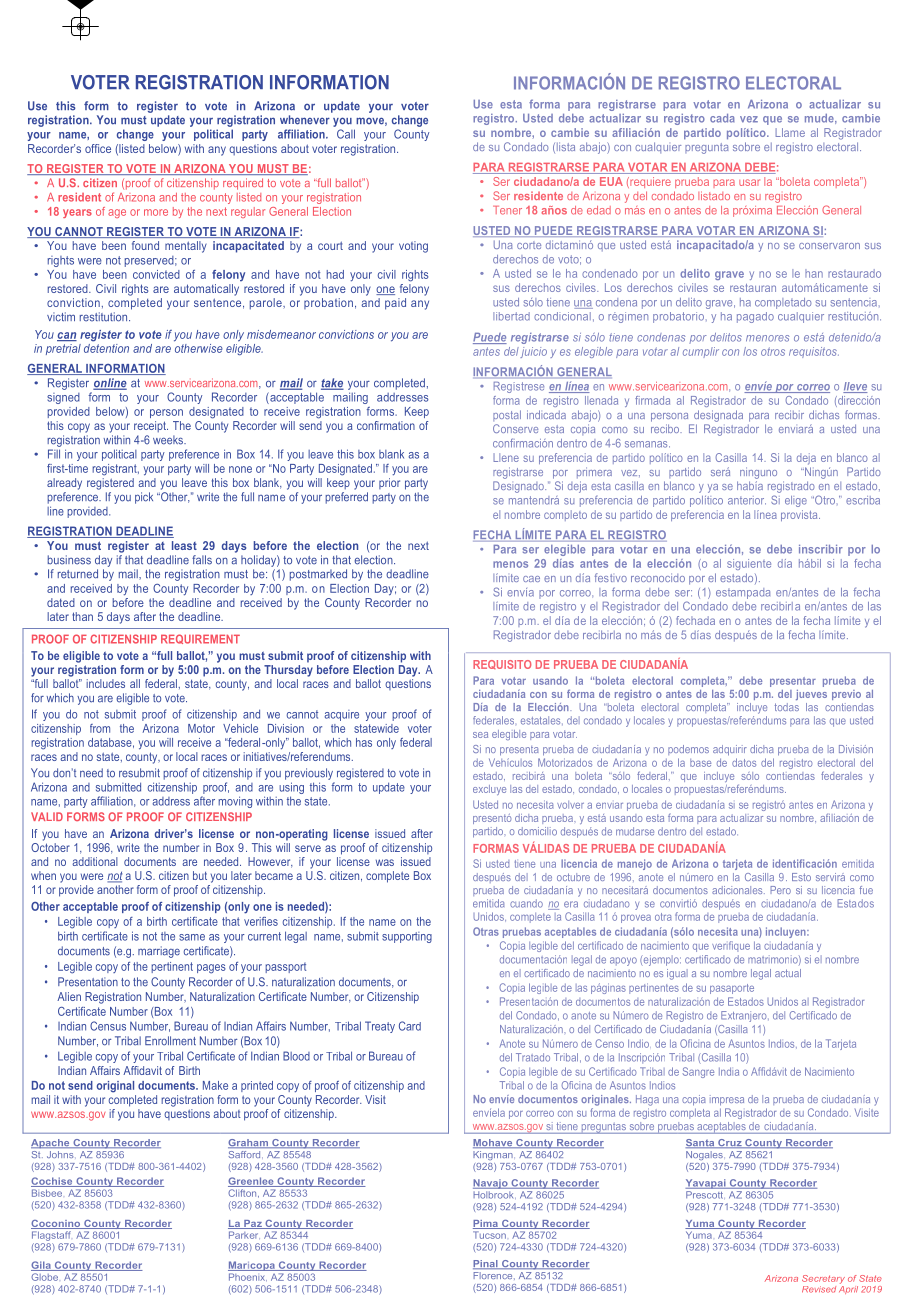  Describe the element at coordinates (780, 890) in the image. I see `Pero` at that location.
